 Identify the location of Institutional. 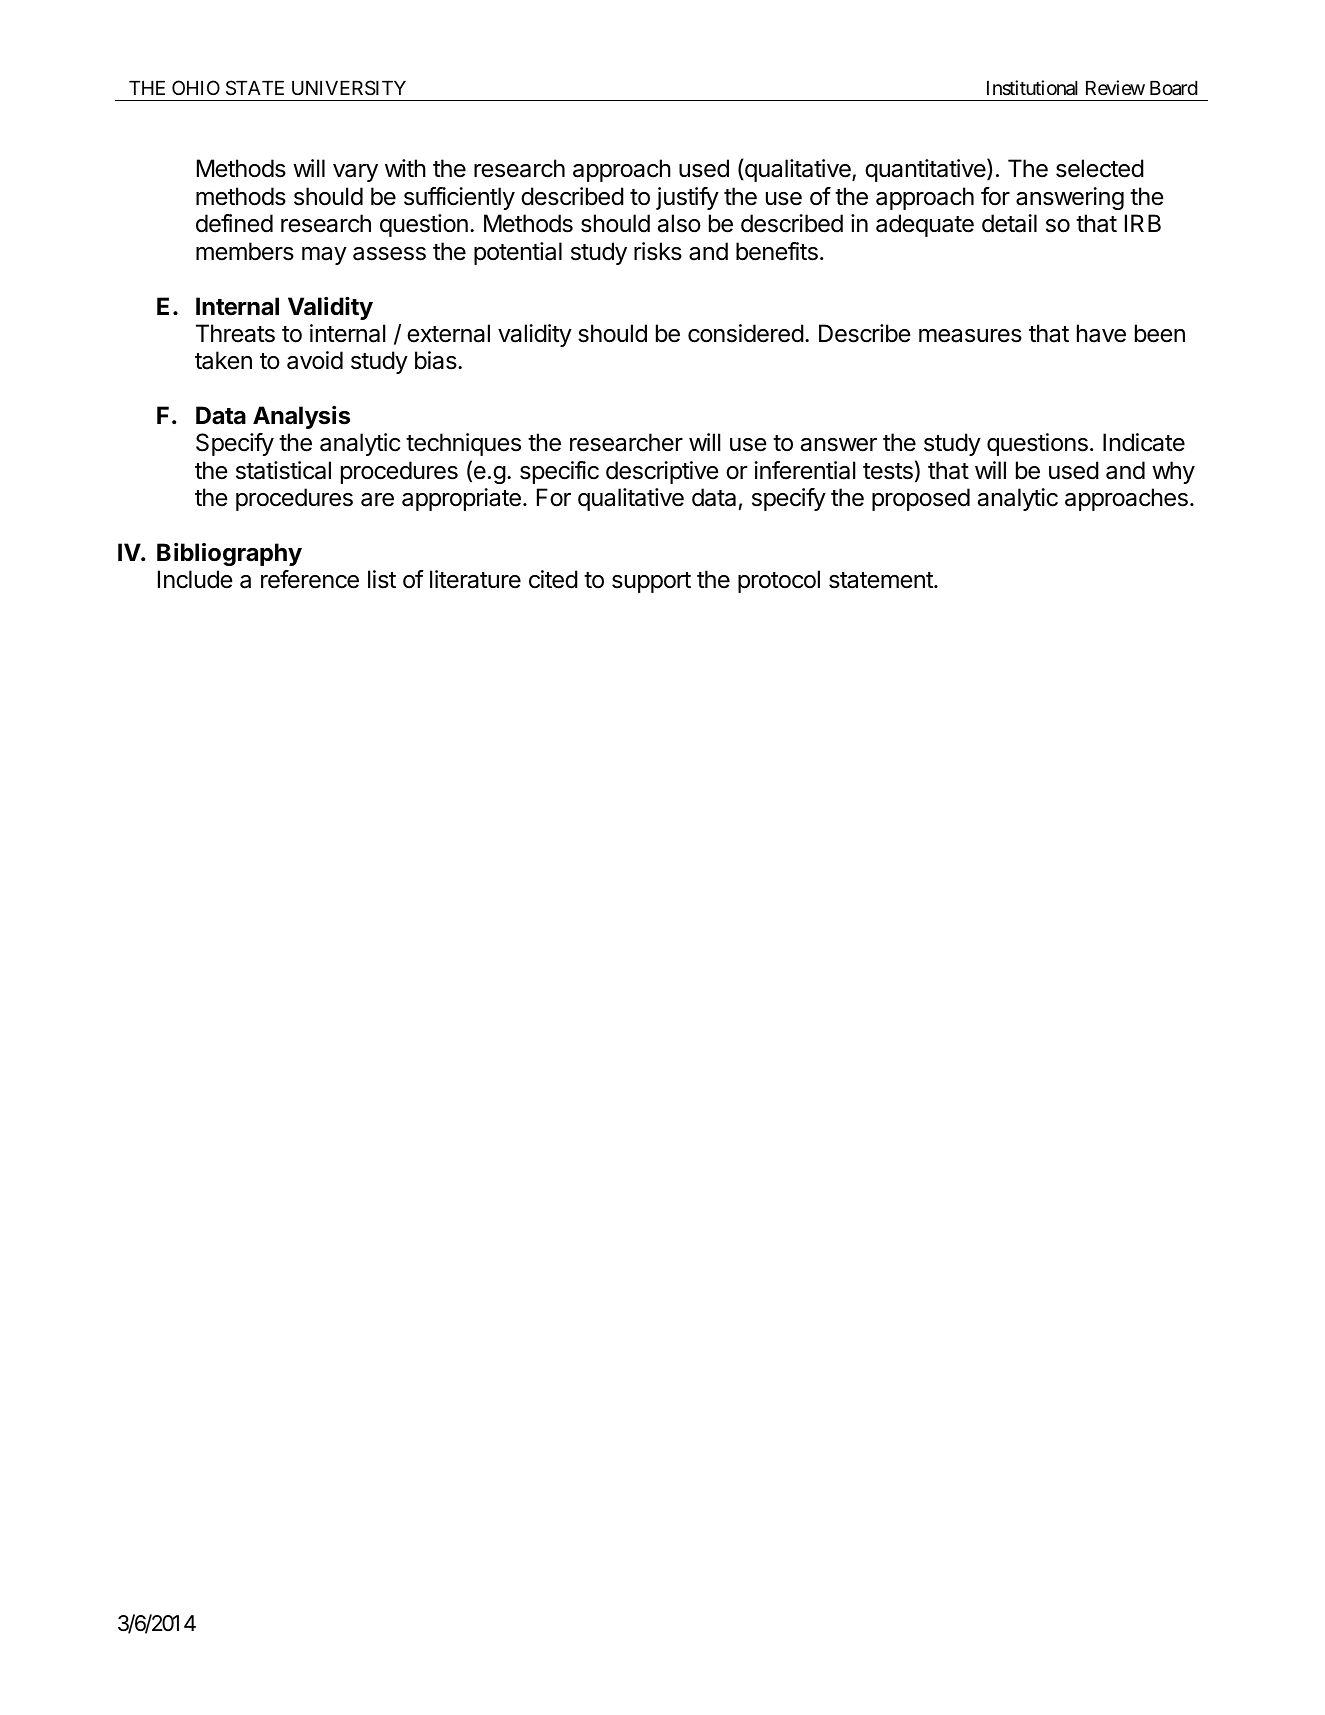
(1032, 88).
